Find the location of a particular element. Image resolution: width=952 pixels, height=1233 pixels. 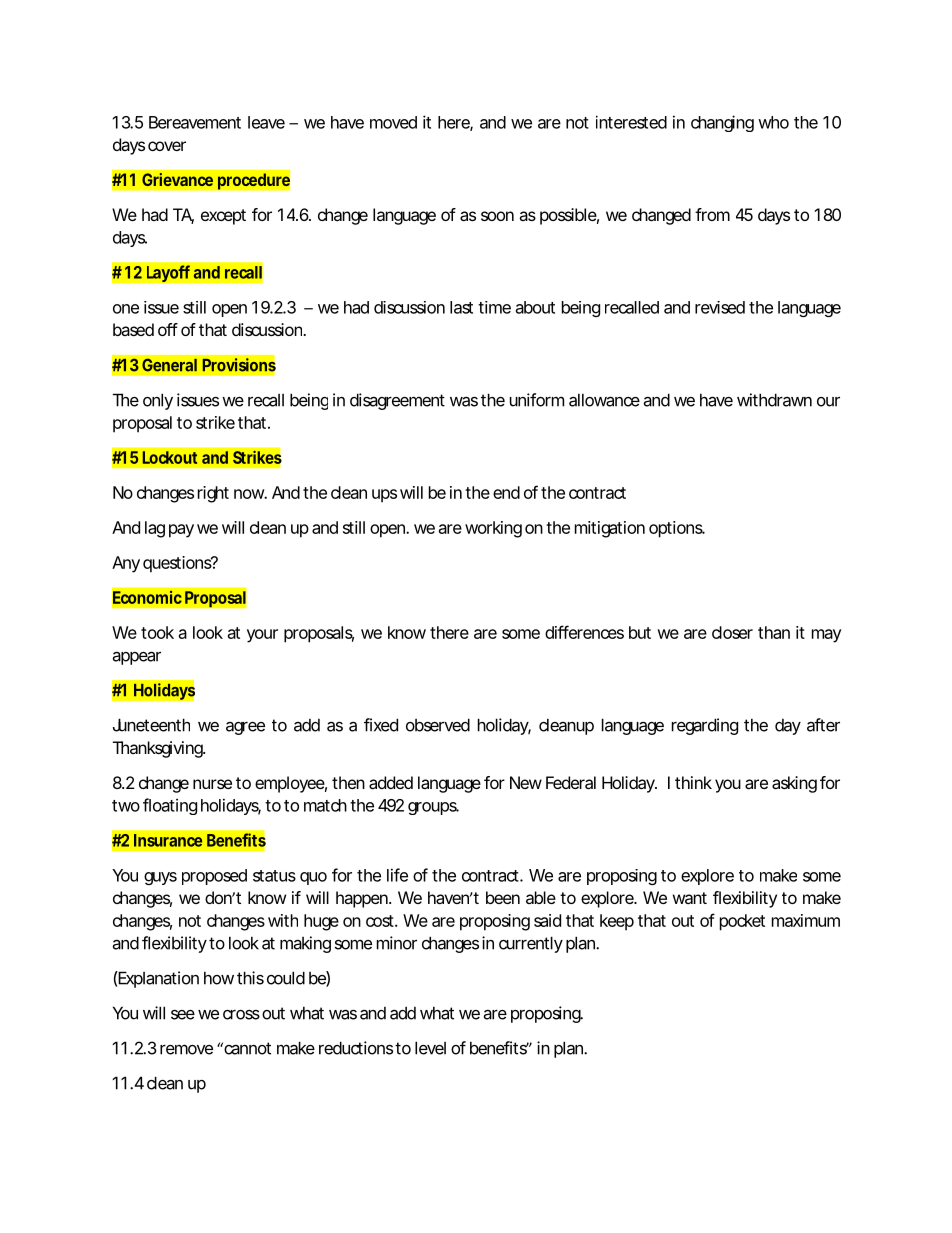

questions is located at coordinates (178, 564).
